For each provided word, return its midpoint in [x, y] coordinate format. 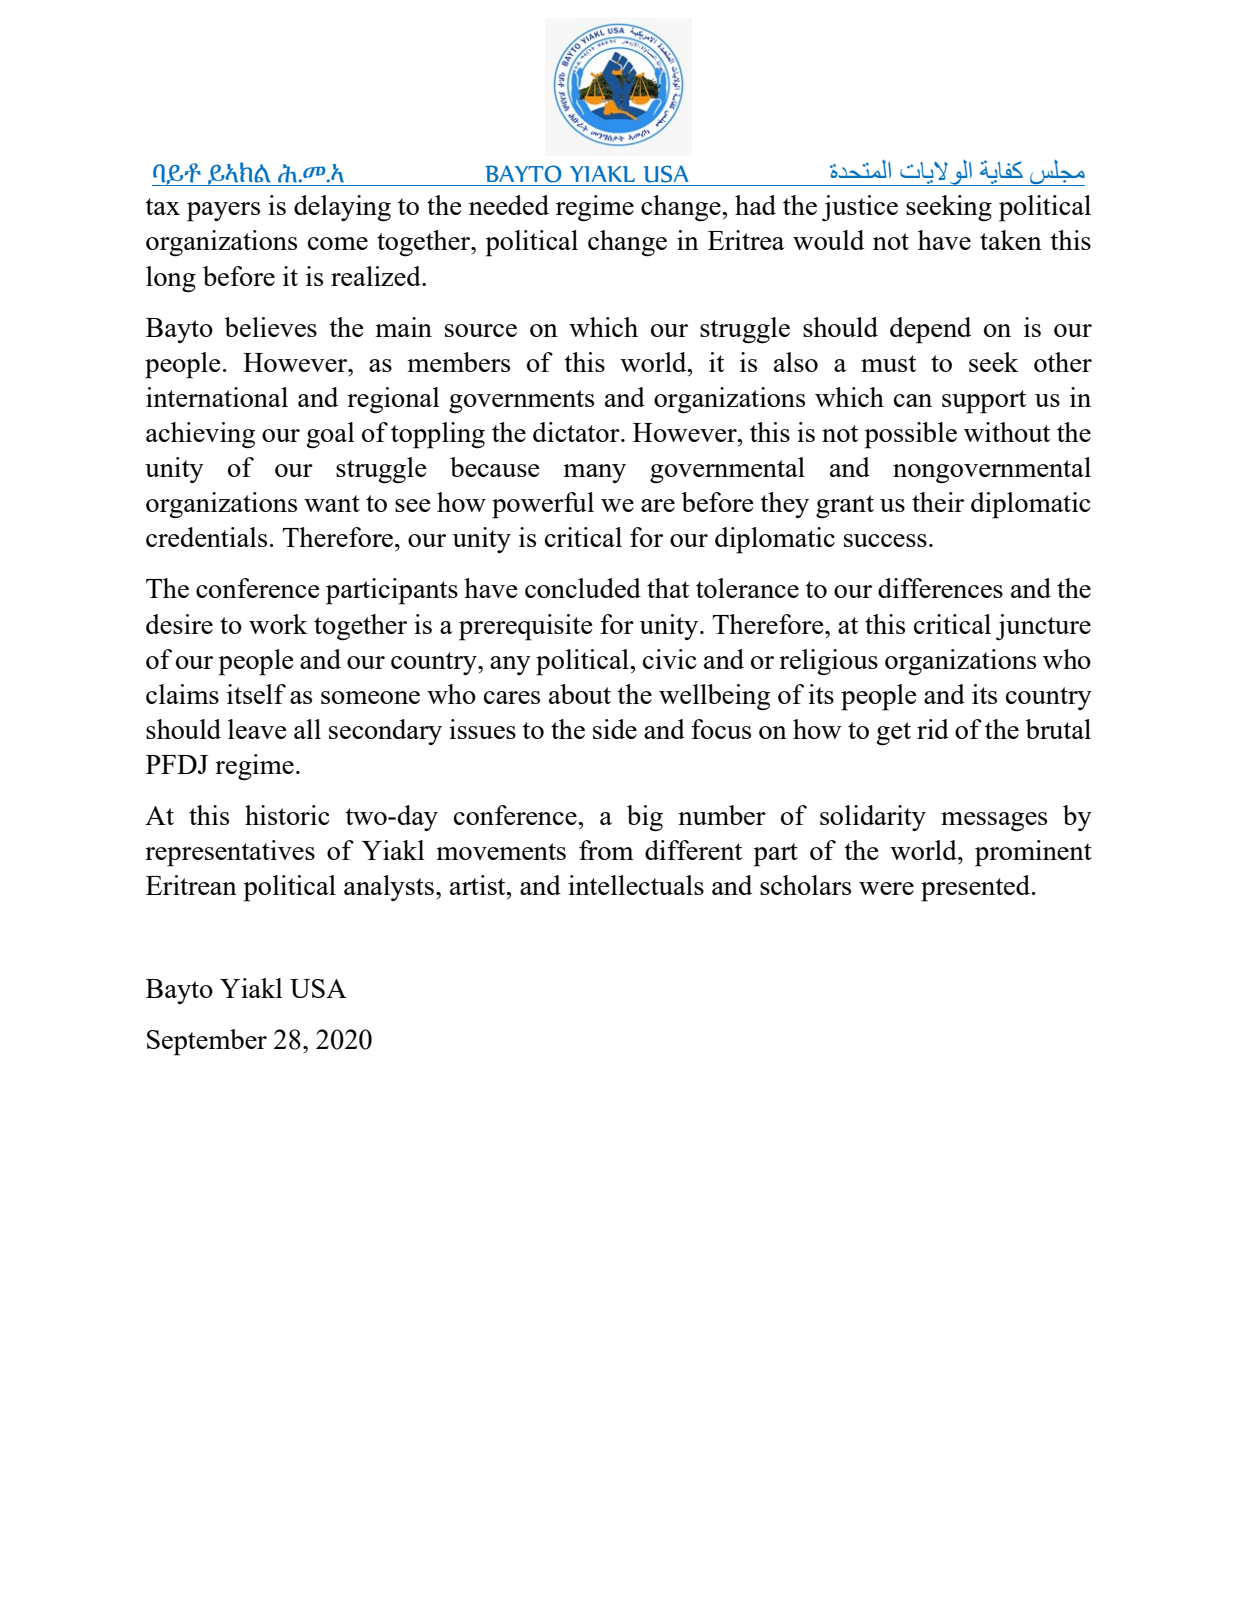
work [278, 624]
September [207, 1042]
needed [509, 205]
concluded [583, 588]
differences [940, 588]
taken [1011, 240]
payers [223, 212]
